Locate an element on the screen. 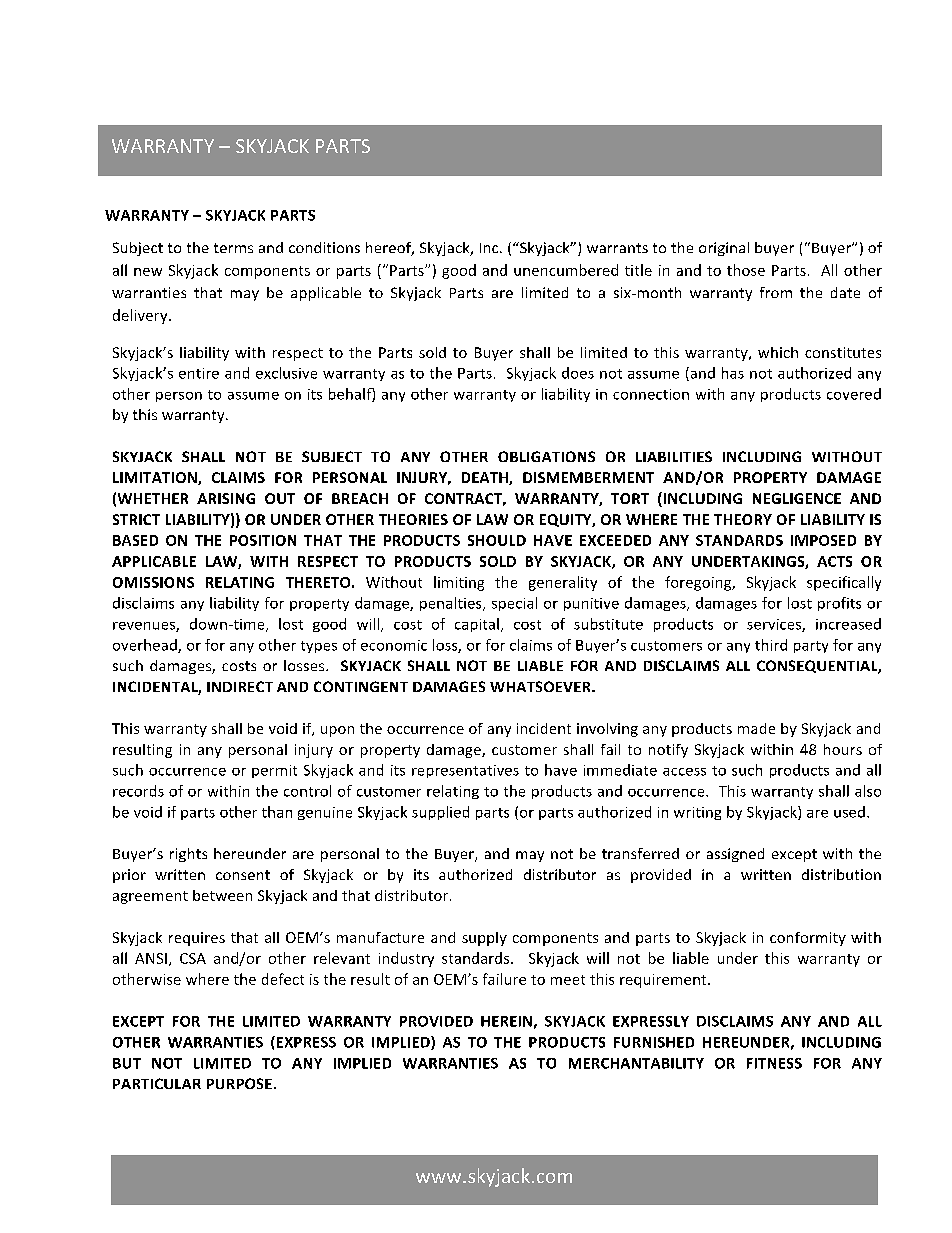 The height and width of the screenshot is (1233, 952). terms is located at coordinates (233, 248).
